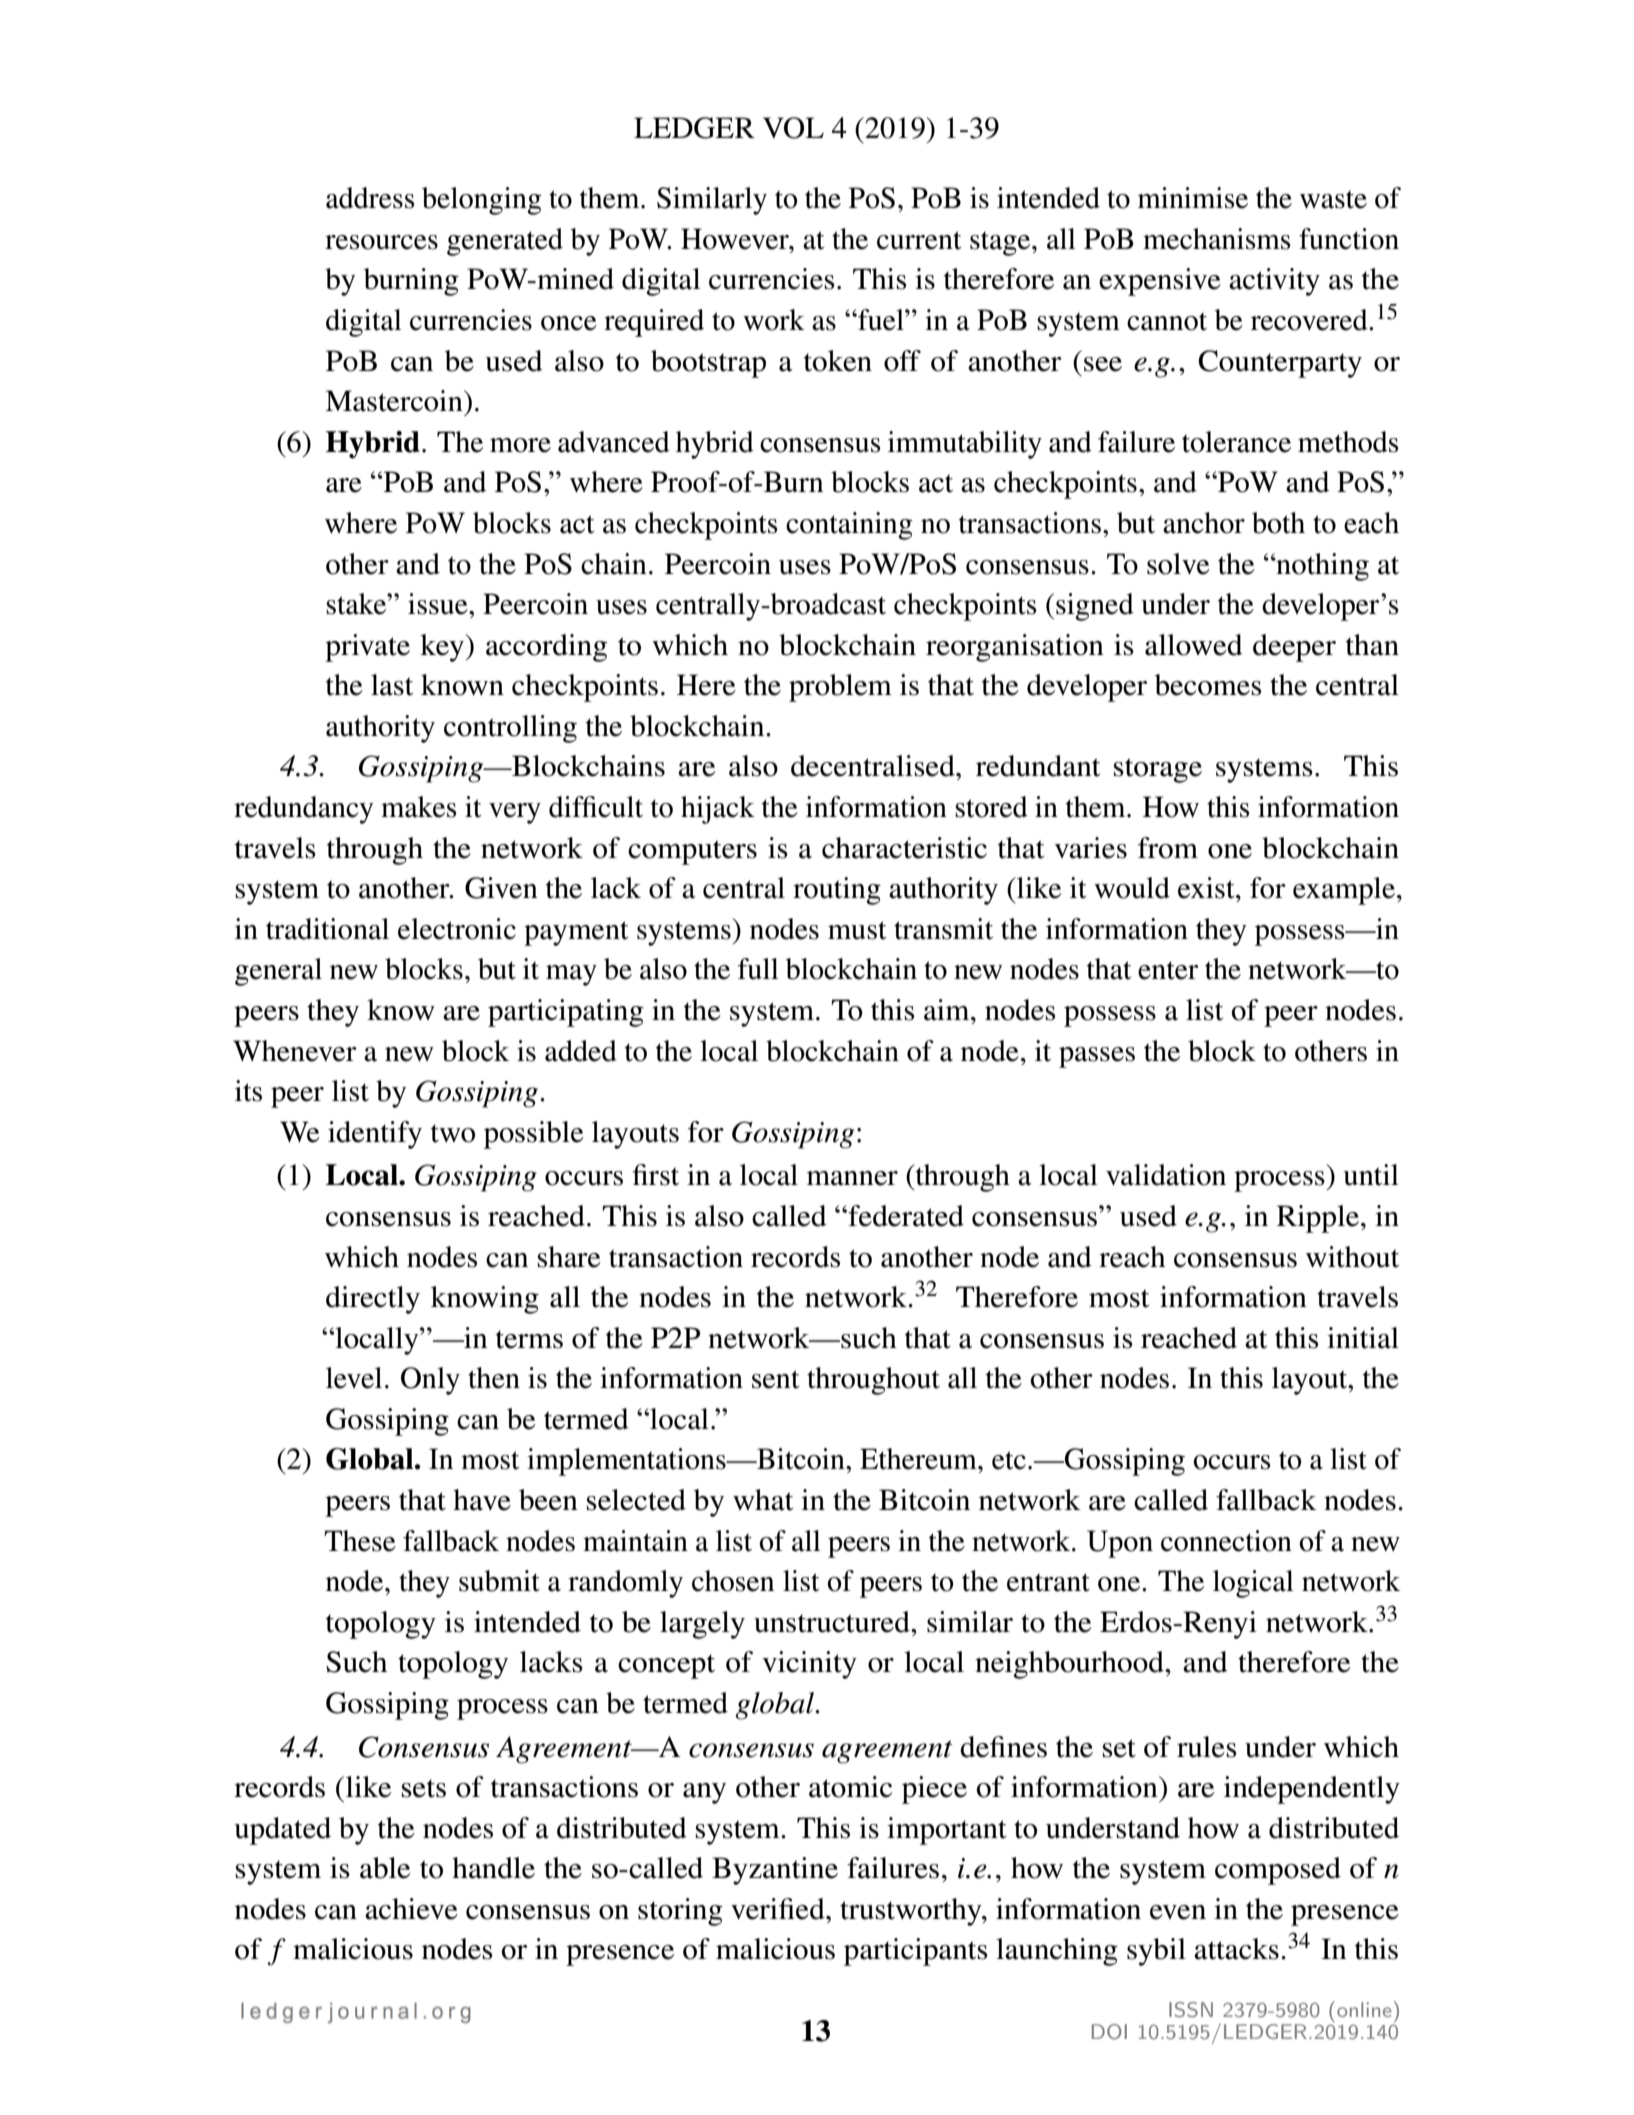  Describe the element at coordinates (354, 1378) in the screenshot. I see `level` at that location.
